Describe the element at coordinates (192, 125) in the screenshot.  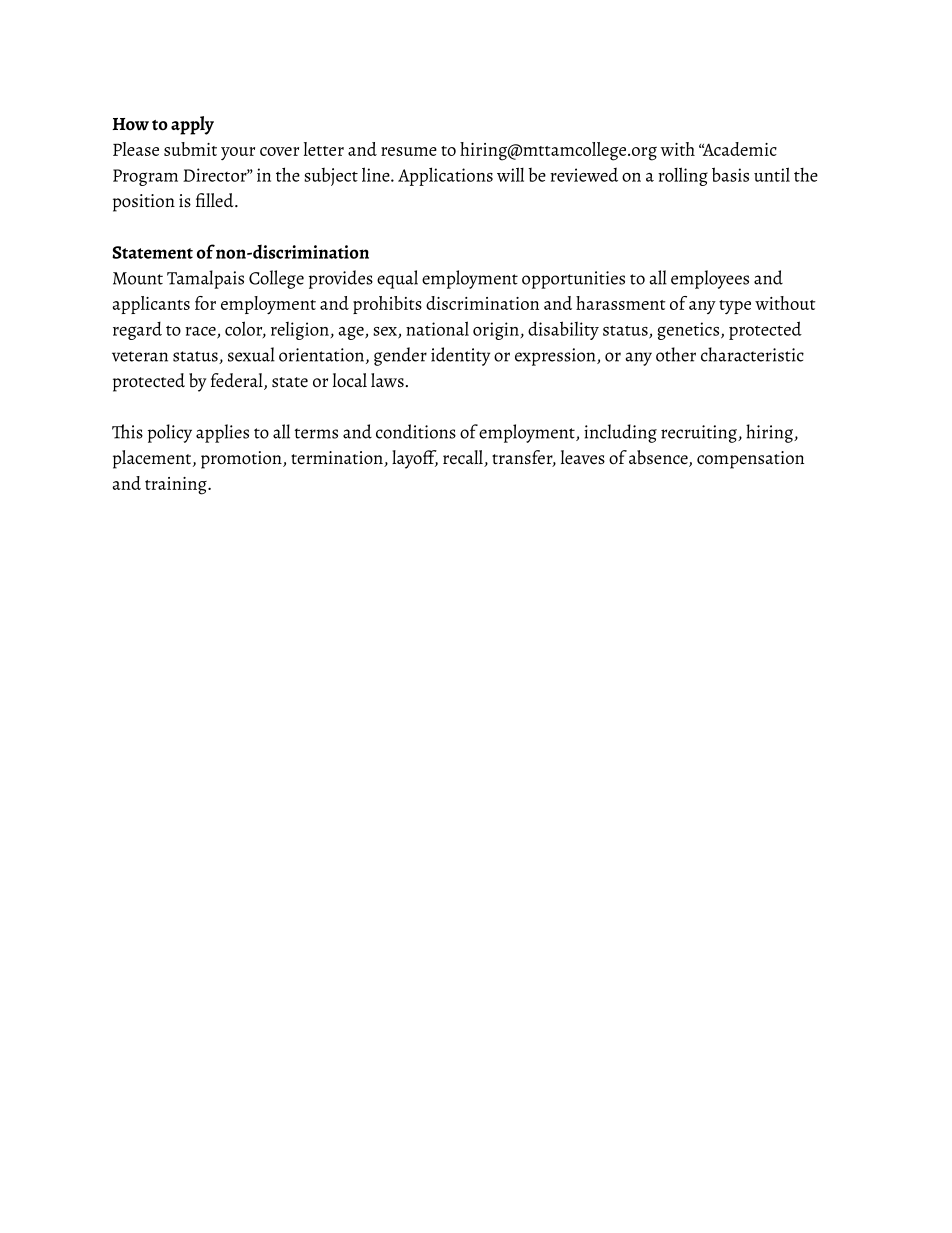
I see `apply` at that location.
